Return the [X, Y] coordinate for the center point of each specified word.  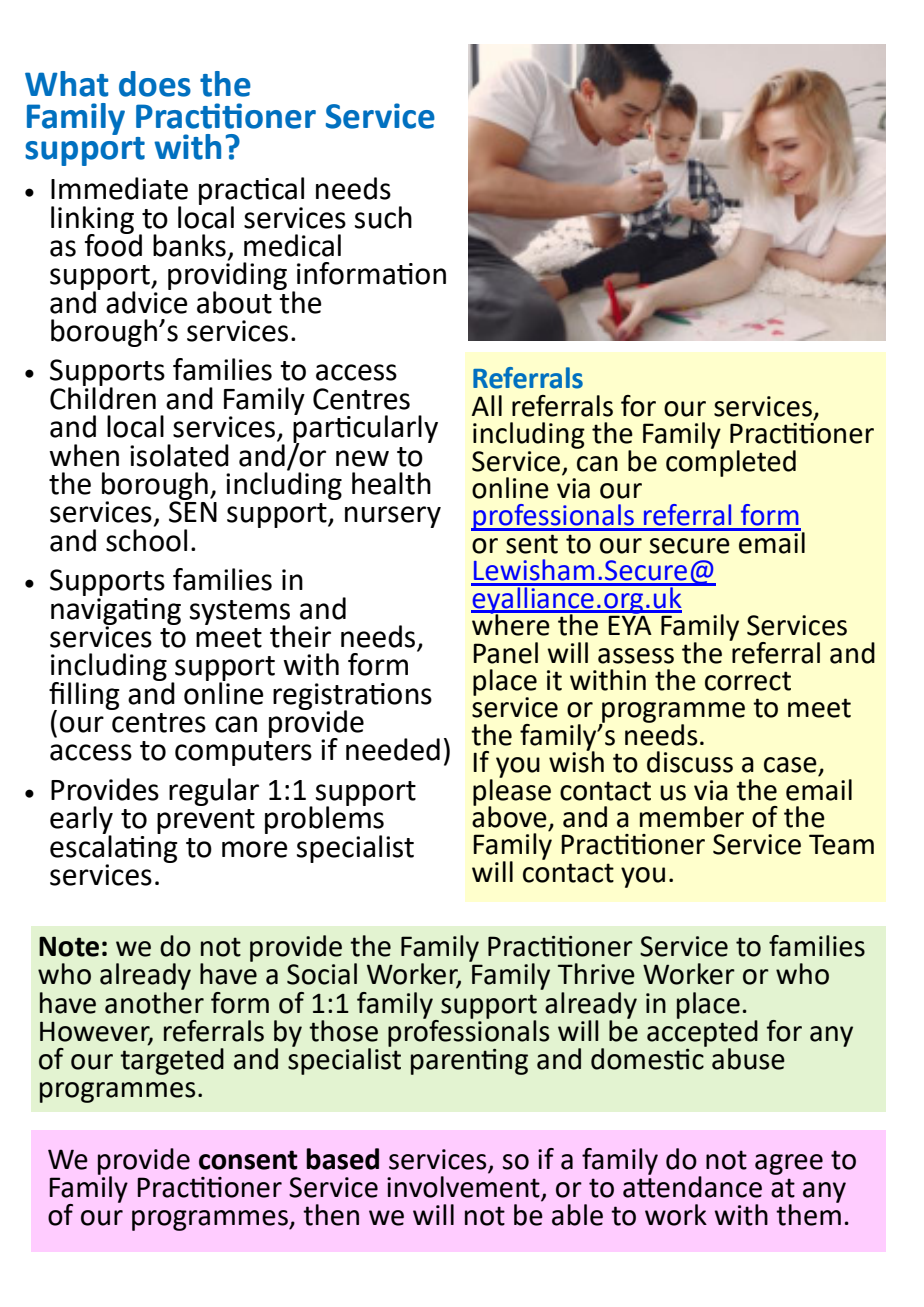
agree [789, 1164]
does [155, 84]
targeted [172, 1060]
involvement [463, 1185]
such [383, 217]
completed [731, 462]
